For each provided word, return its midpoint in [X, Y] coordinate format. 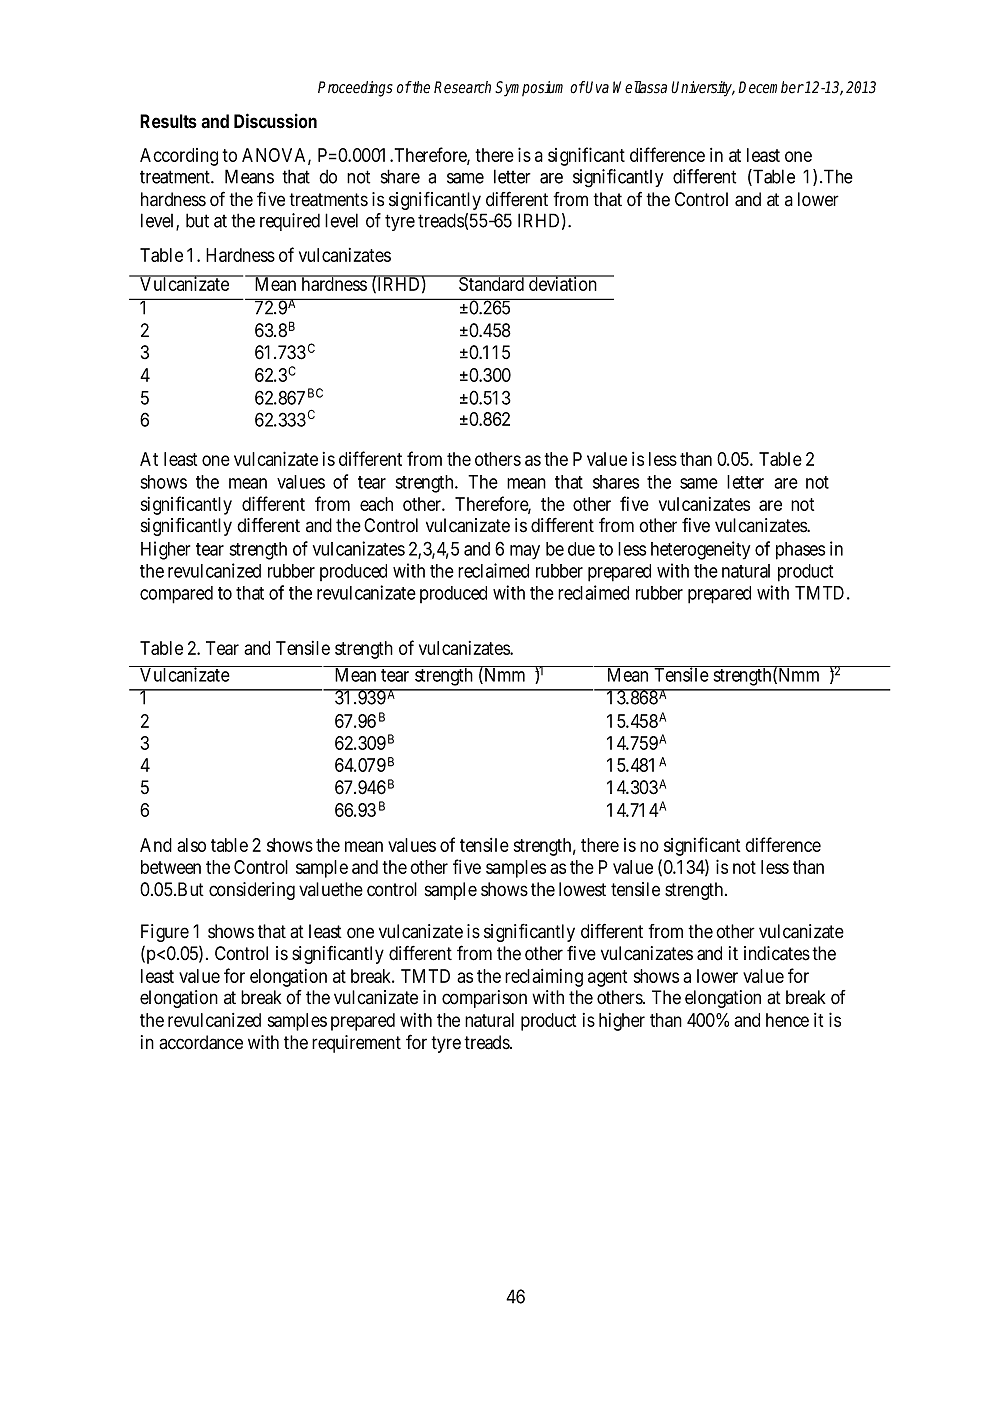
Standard [492, 283]
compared [176, 595]
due [581, 549]
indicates [777, 953]
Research [462, 87]
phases [800, 551]
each [376, 504]
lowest [582, 889]
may [525, 552]
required [290, 222]
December [771, 87]
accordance [201, 1042]
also [191, 845]
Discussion [275, 121]
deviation [563, 283]
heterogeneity [700, 550]
